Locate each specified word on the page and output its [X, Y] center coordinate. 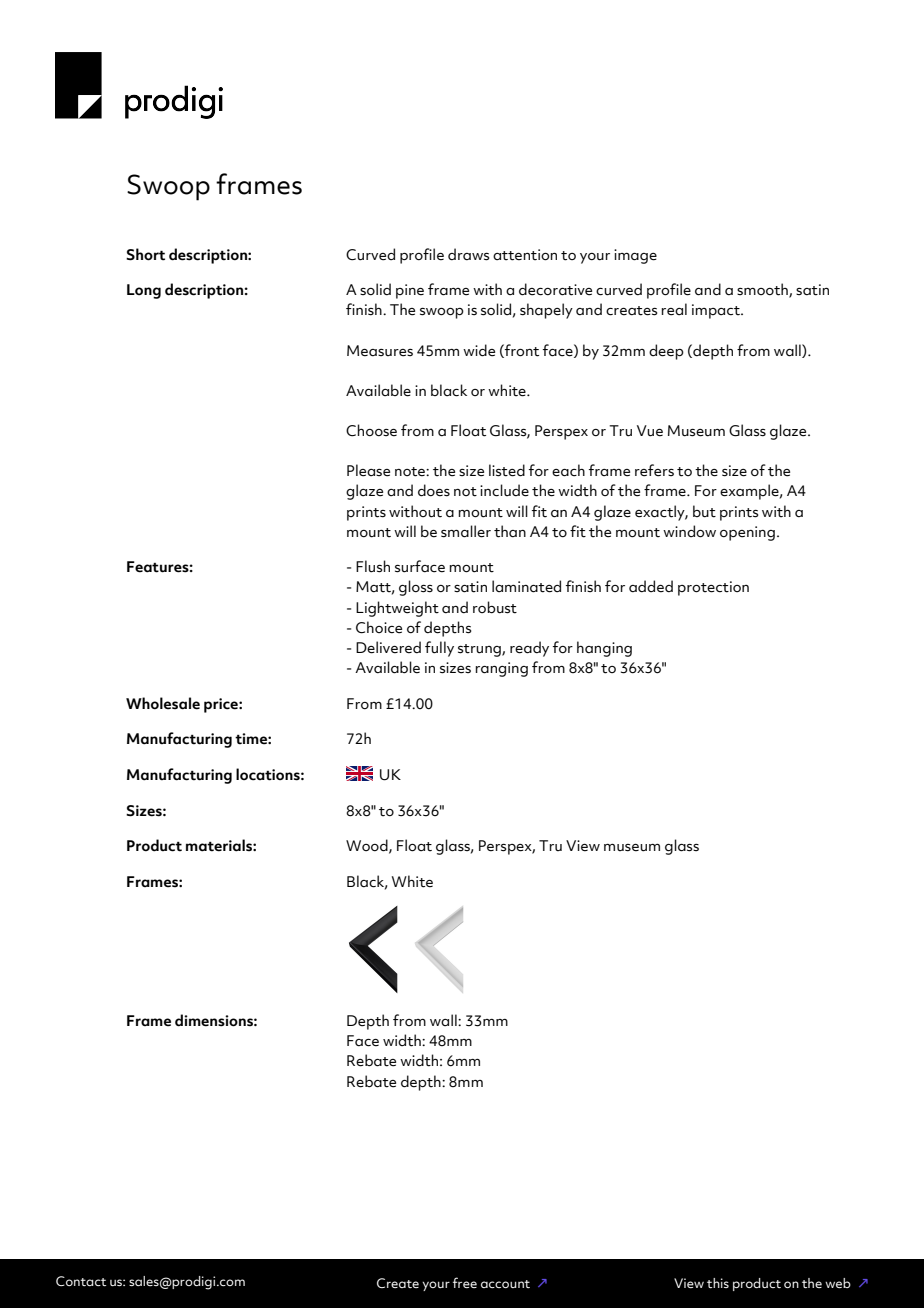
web [838, 1283]
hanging [604, 649]
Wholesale [163, 703]
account [505, 1284]
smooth [763, 290]
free [465, 1282]
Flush [373, 566]
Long [144, 291]
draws [469, 254]
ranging [501, 669]
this [718, 1283]
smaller [466, 531]
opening [747, 533]
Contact [81, 1281]
